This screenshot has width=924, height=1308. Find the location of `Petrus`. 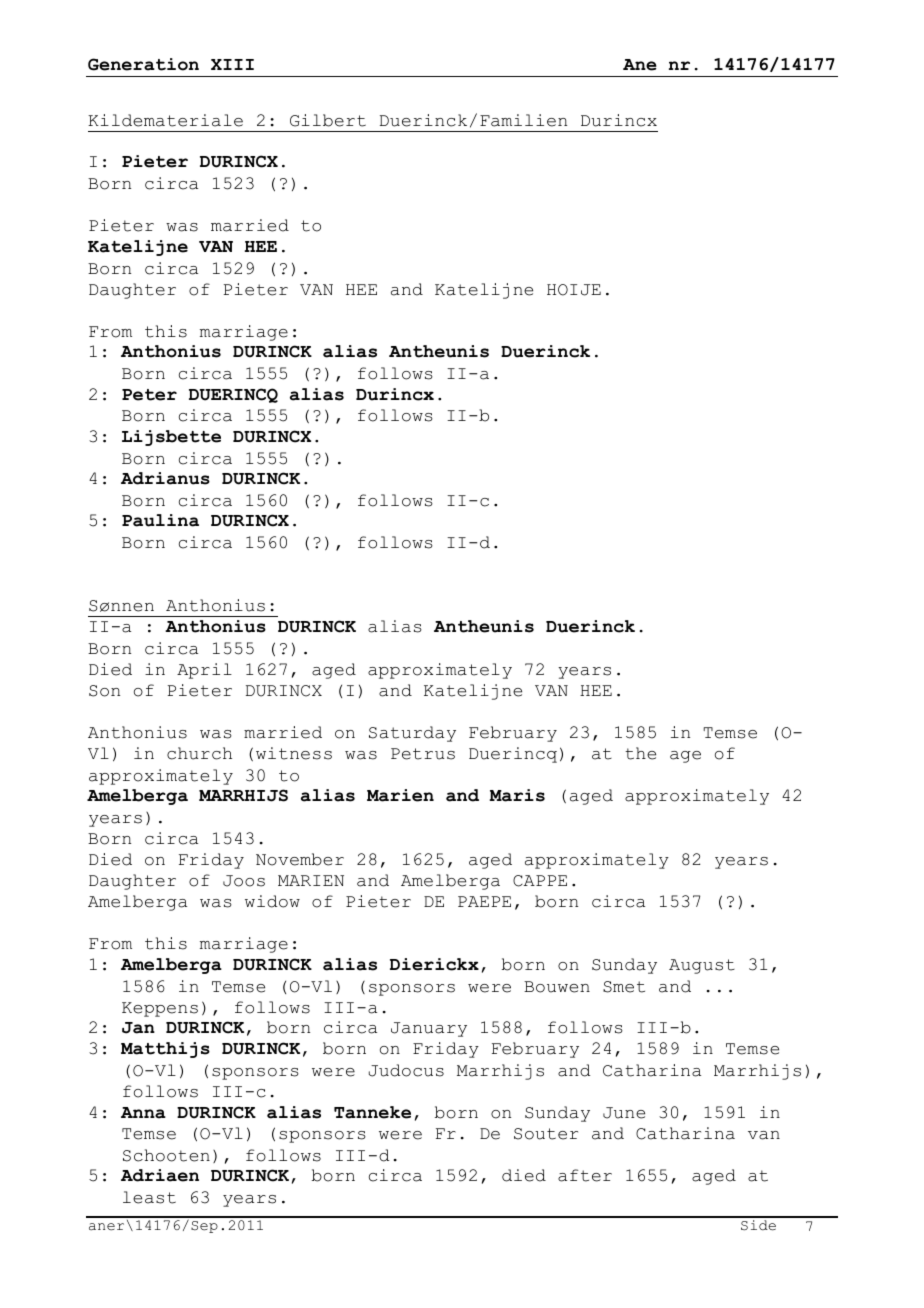

Petrus is located at coordinates (423, 754).
